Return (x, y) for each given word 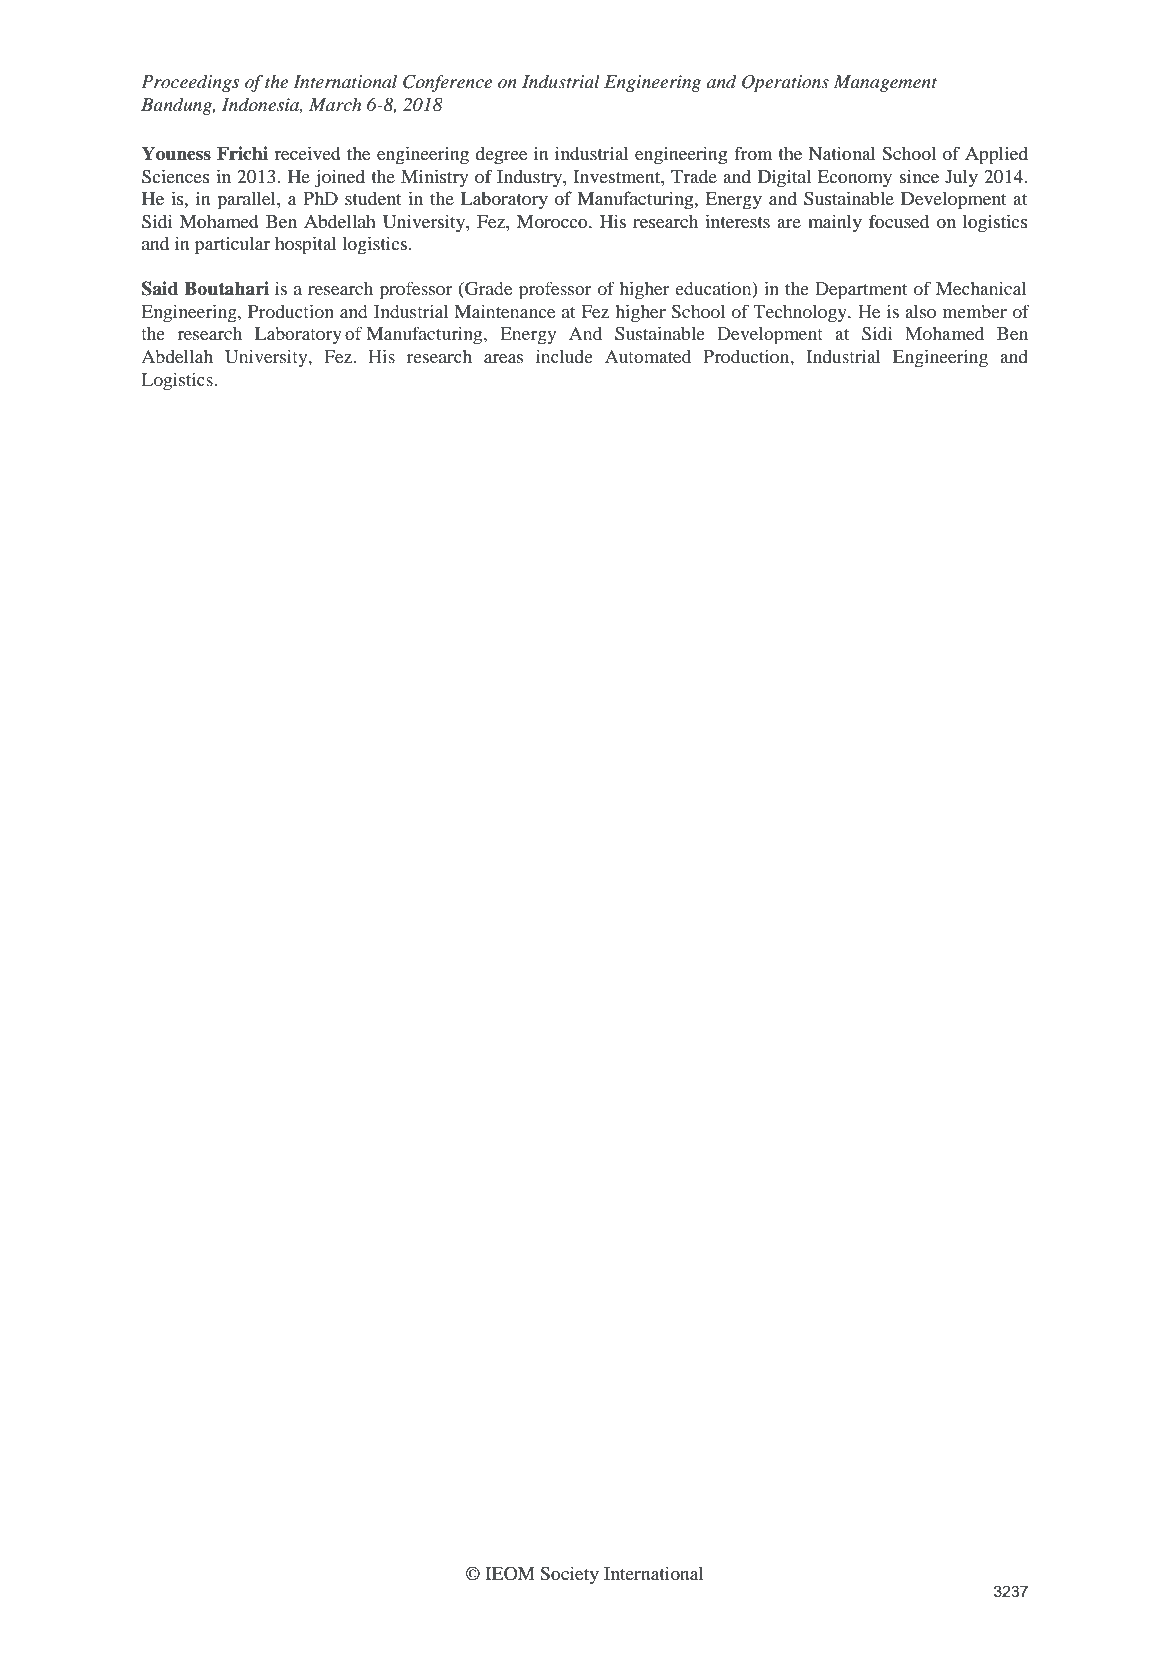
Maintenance (505, 311)
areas (503, 358)
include (564, 356)
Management (885, 83)
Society (569, 1575)
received (307, 153)
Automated (648, 356)
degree (501, 155)
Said (160, 288)
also (920, 311)
